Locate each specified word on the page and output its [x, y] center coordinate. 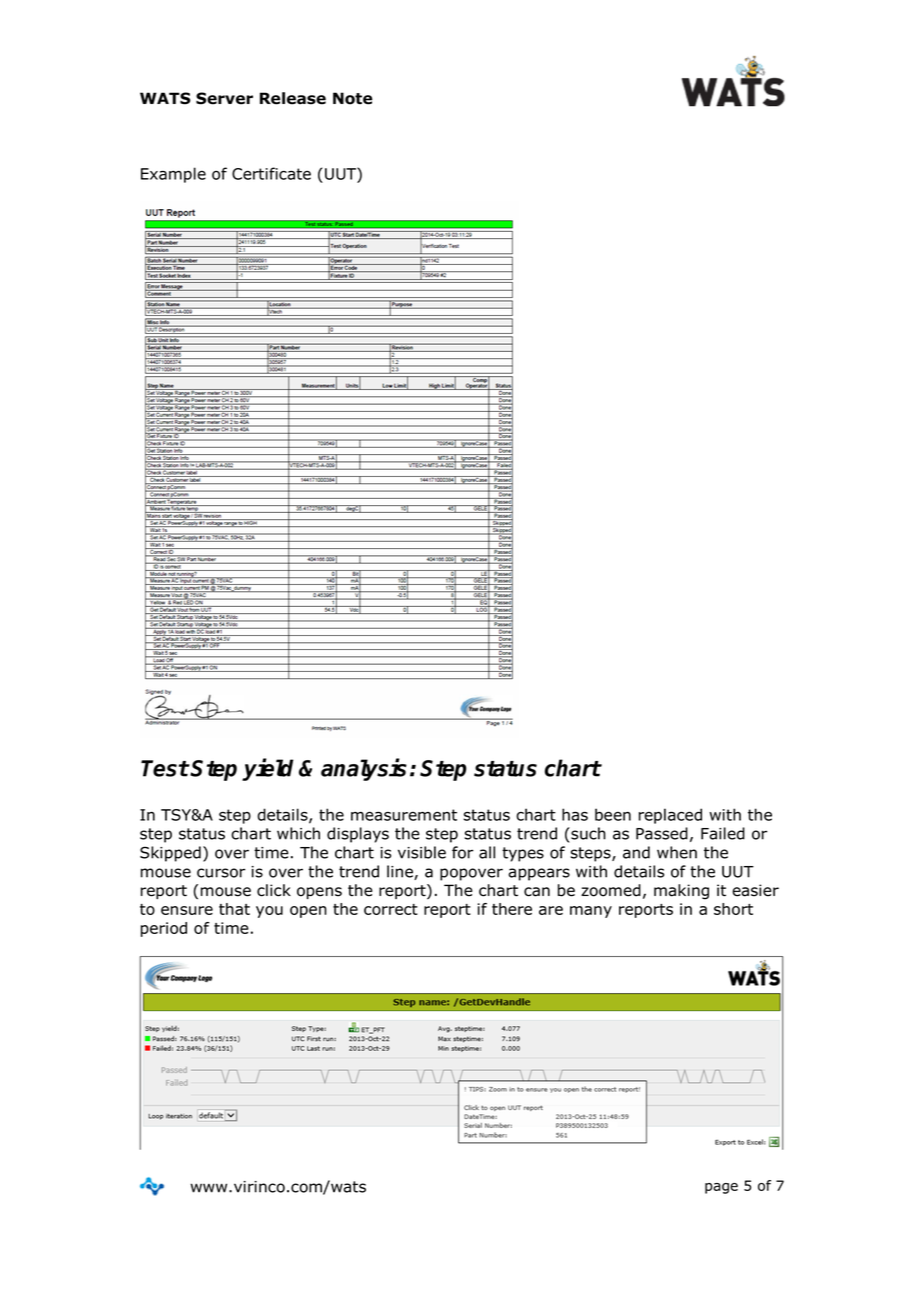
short [733, 909]
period [164, 929]
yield [267, 769]
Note [352, 98]
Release [293, 98]
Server [224, 98]
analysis [364, 769]
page [721, 1188]
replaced [670, 816]
